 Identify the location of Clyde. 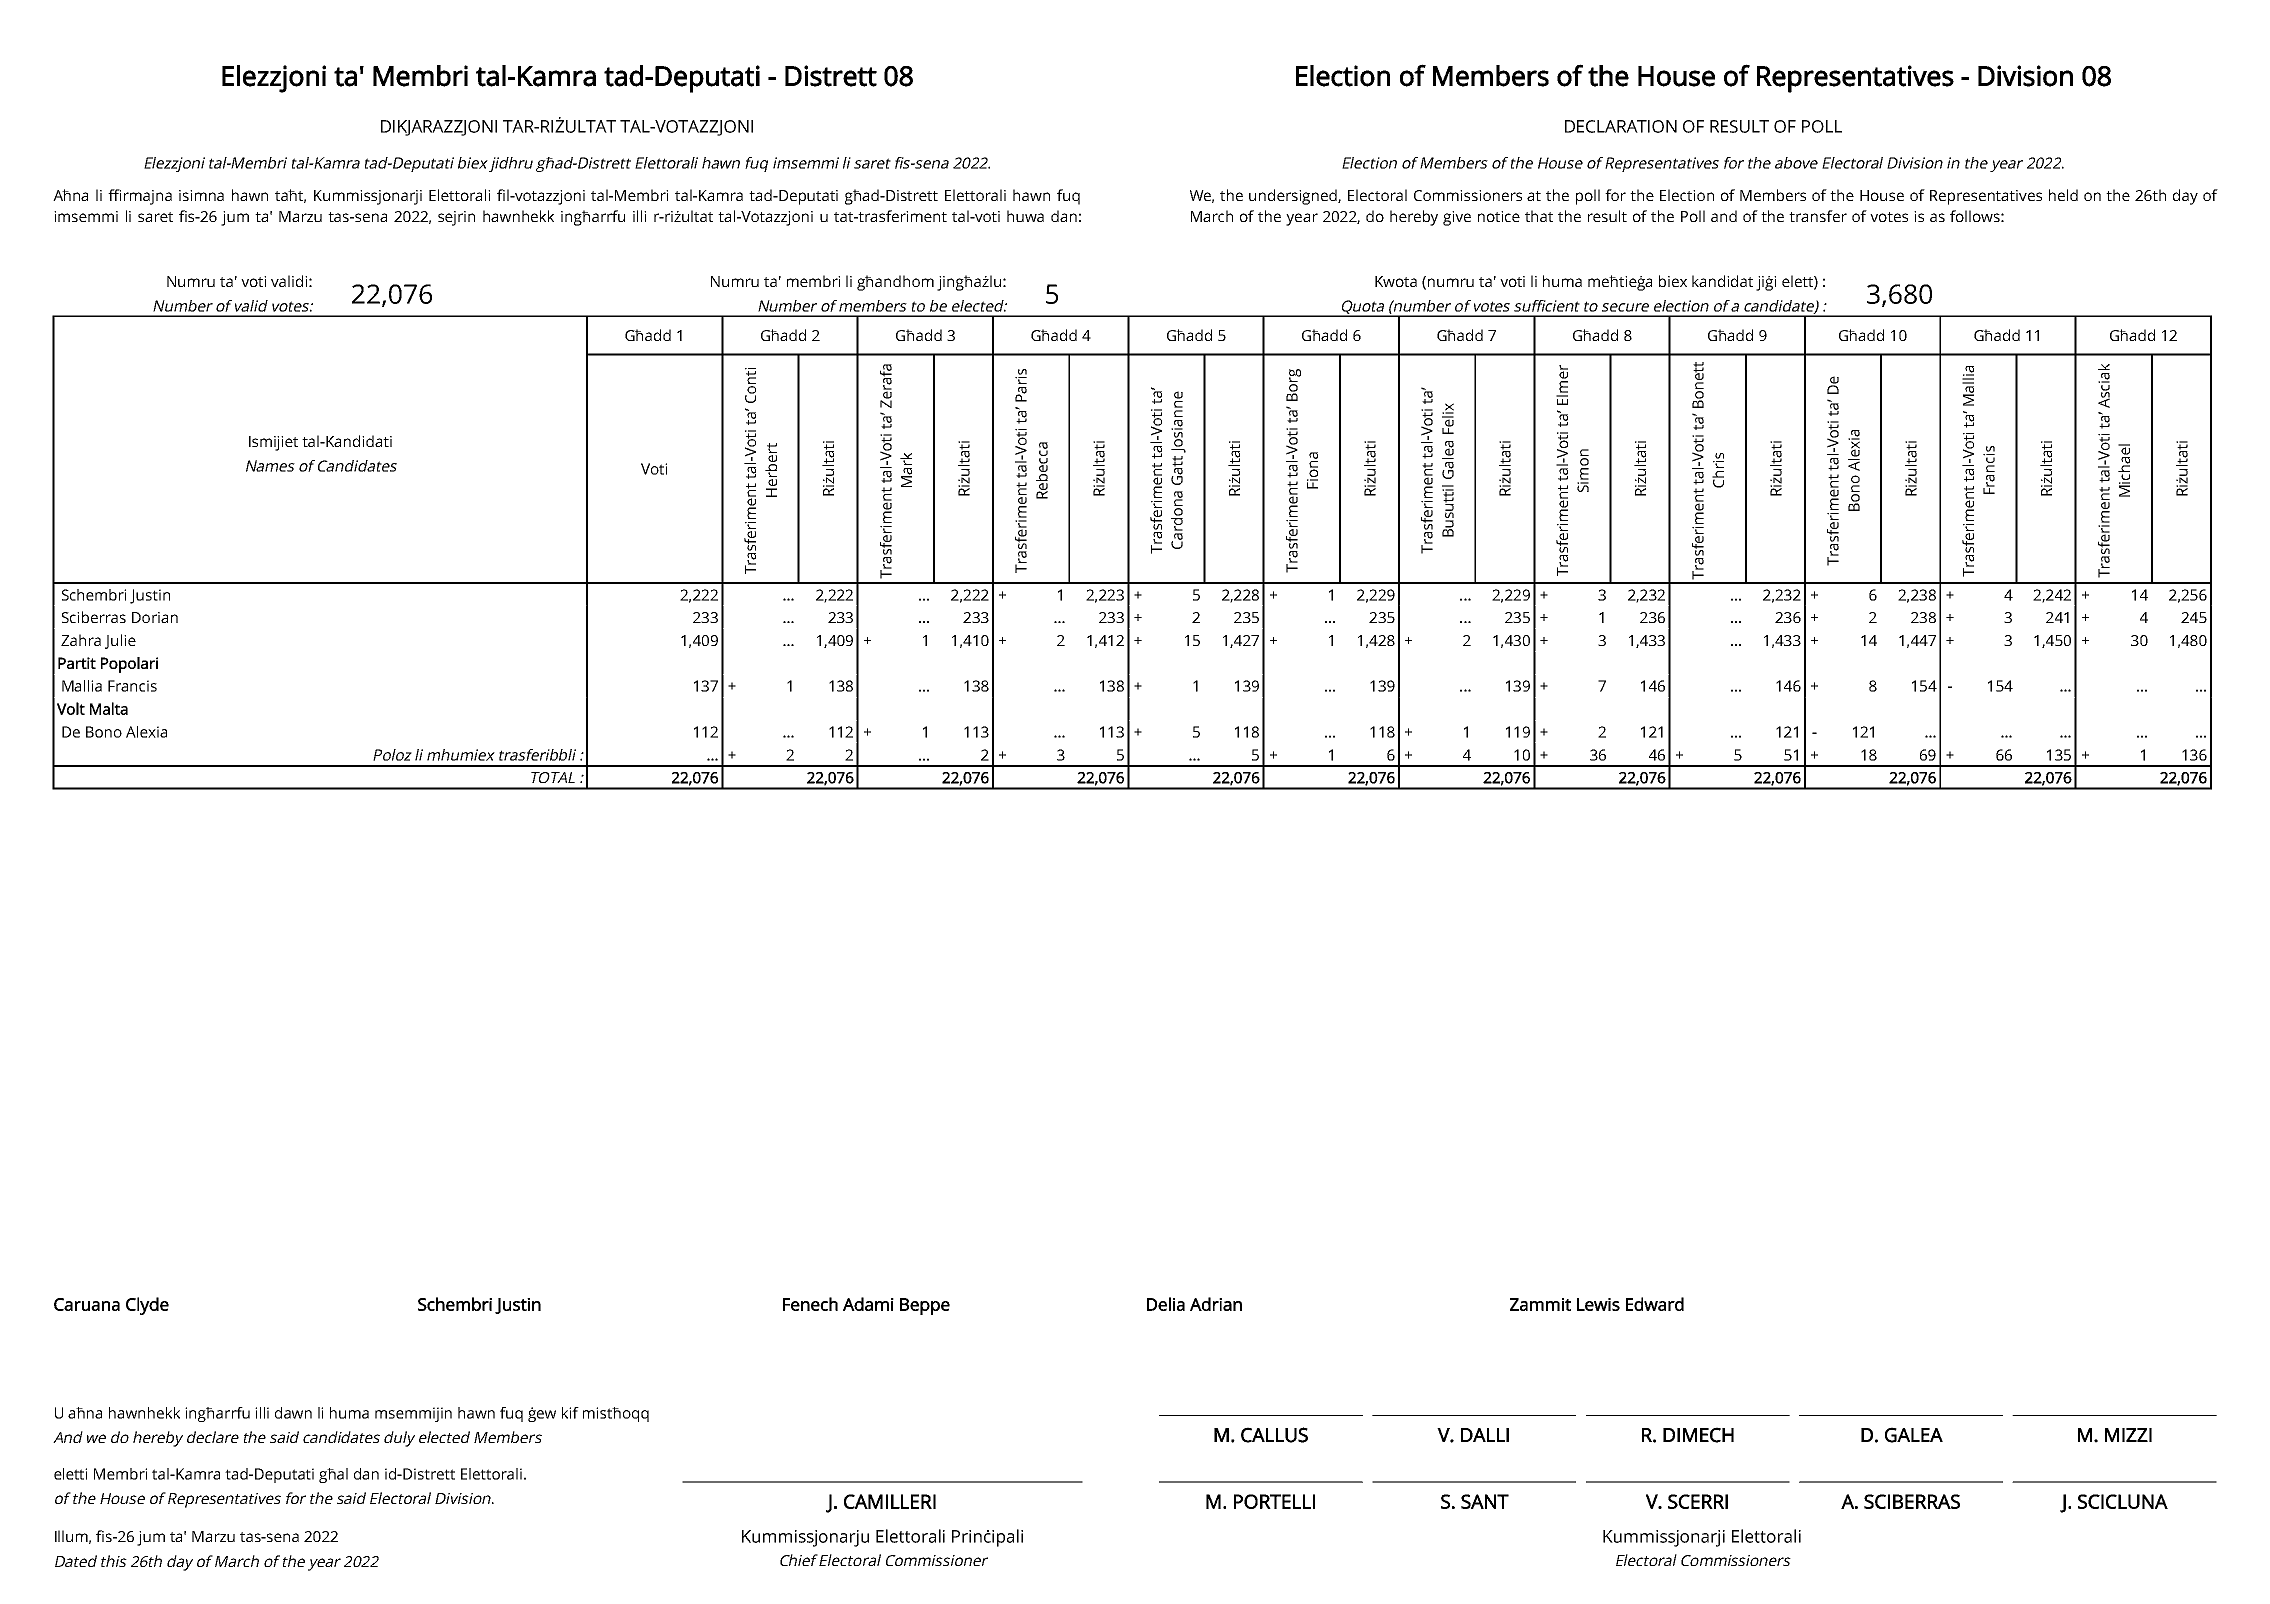
(147, 1306).
